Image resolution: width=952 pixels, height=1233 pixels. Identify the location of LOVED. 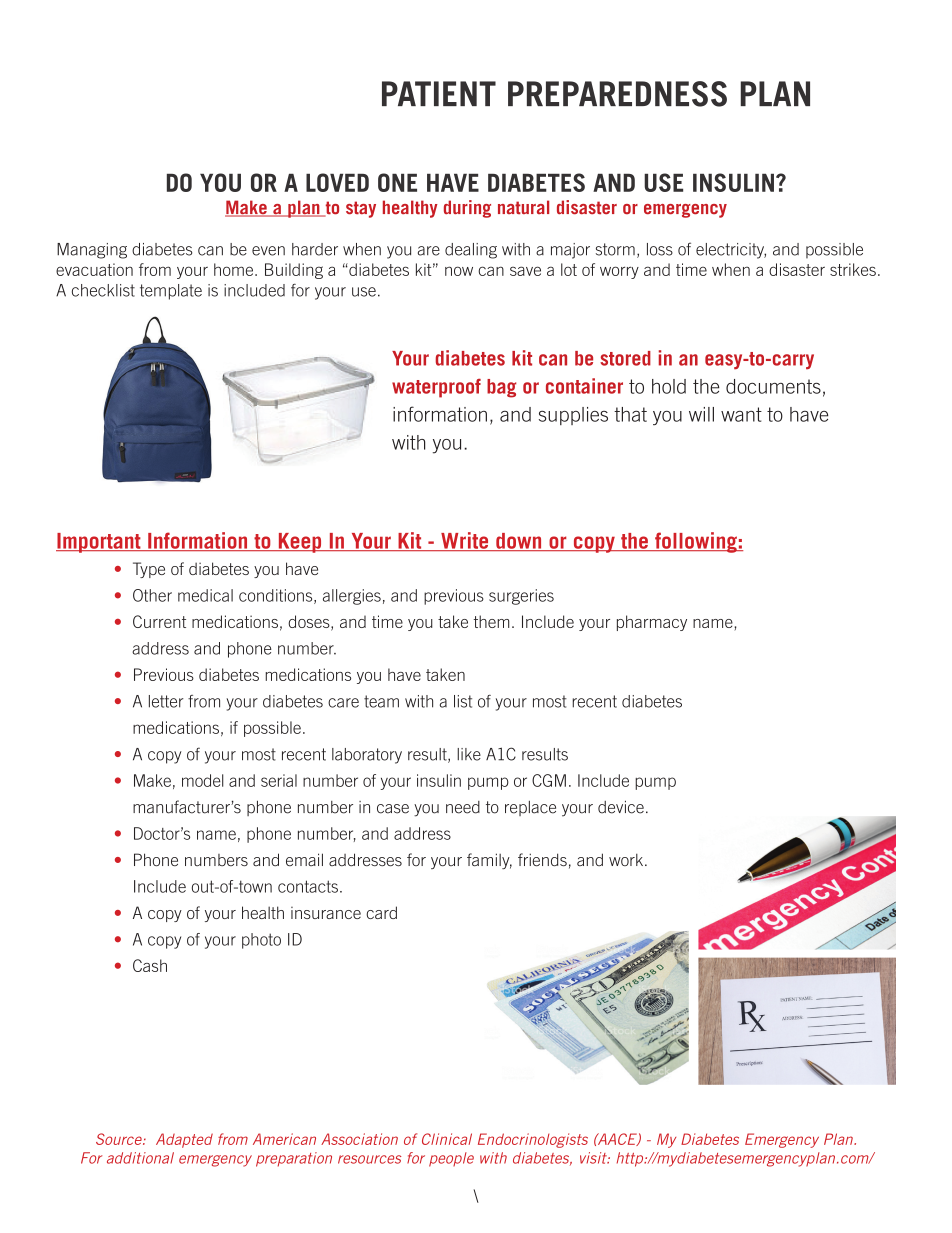
(337, 182).
